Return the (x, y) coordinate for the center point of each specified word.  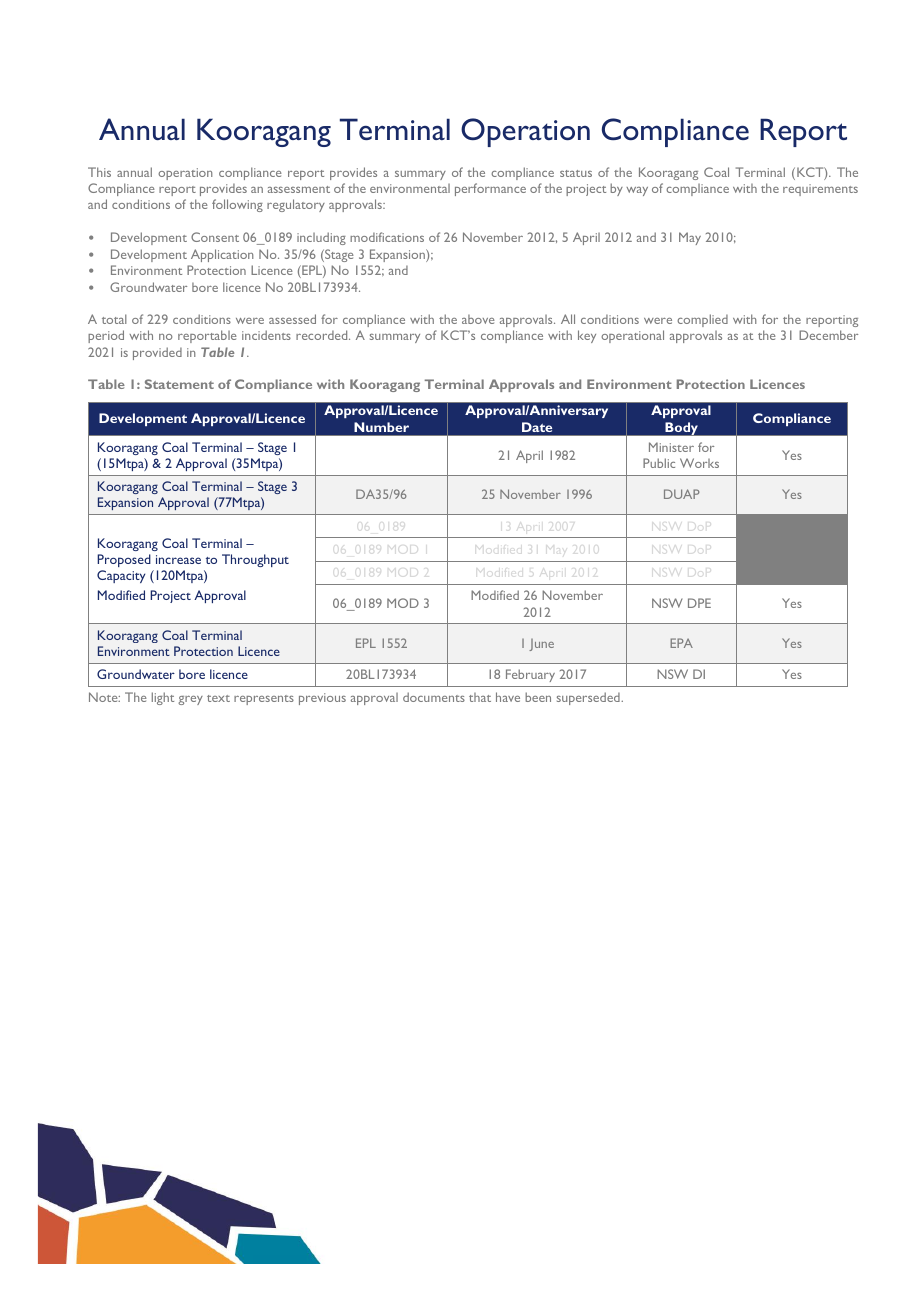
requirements (820, 190)
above (478, 319)
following (237, 205)
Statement (179, 384)
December (828, 335)
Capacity (121, 576)
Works (699, 463)
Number (382, 427)
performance (490, 189)
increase (178, 559)
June (541, 645)
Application (222, 255)
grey (190, 700)
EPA (681, 643)
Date (537, 427)
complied (702, 320)
